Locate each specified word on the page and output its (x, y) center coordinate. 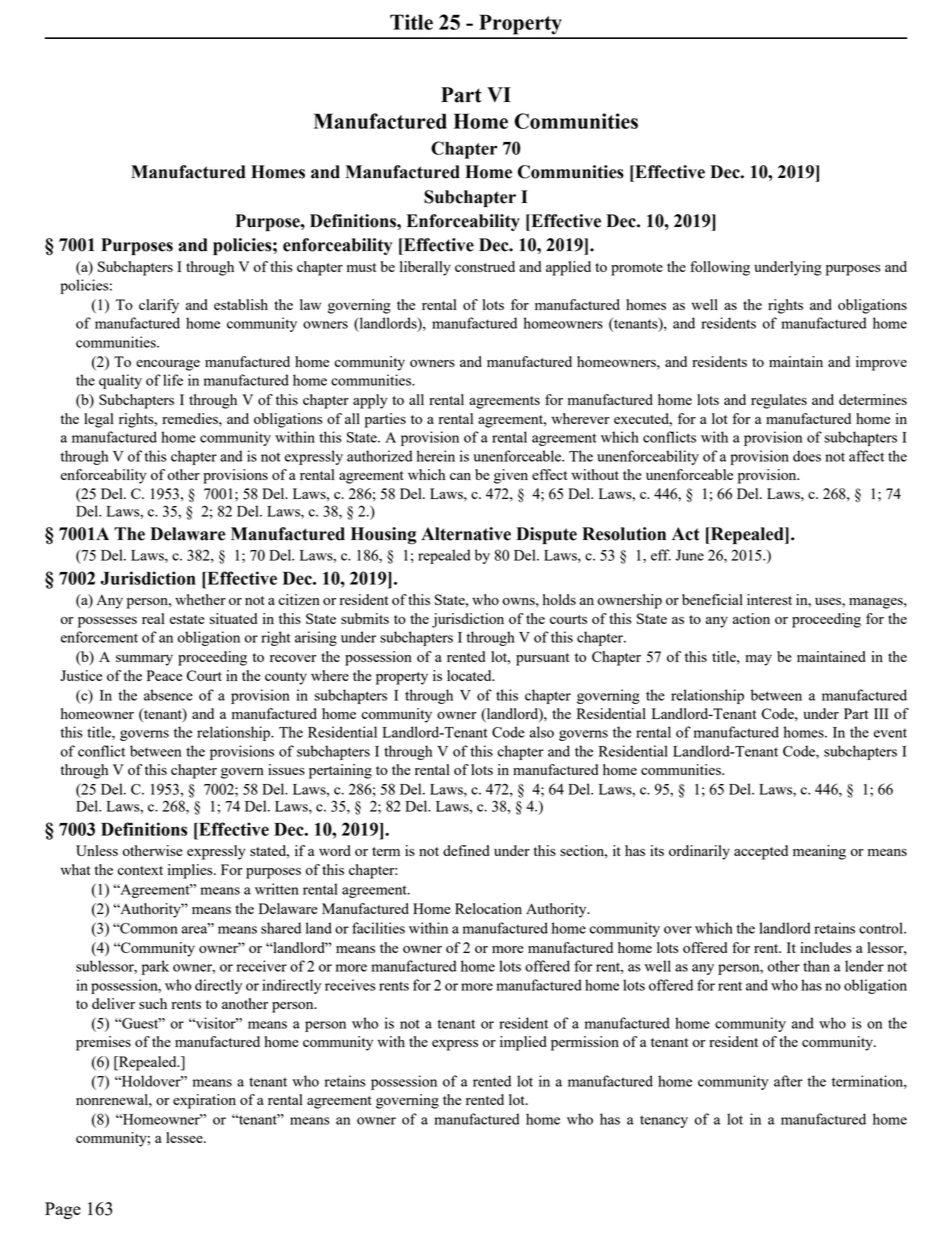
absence (168, 695)
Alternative (466, 534)
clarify (159, 306)
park (155, 967)
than (816, 966)
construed (485, 266)
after (788, 1081)
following (720, 268)
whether (200, 599)
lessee (185, 1137)
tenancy (664, 1121)
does (807, 456)
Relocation (488, 908)
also (542, 732)
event (890, 733)
